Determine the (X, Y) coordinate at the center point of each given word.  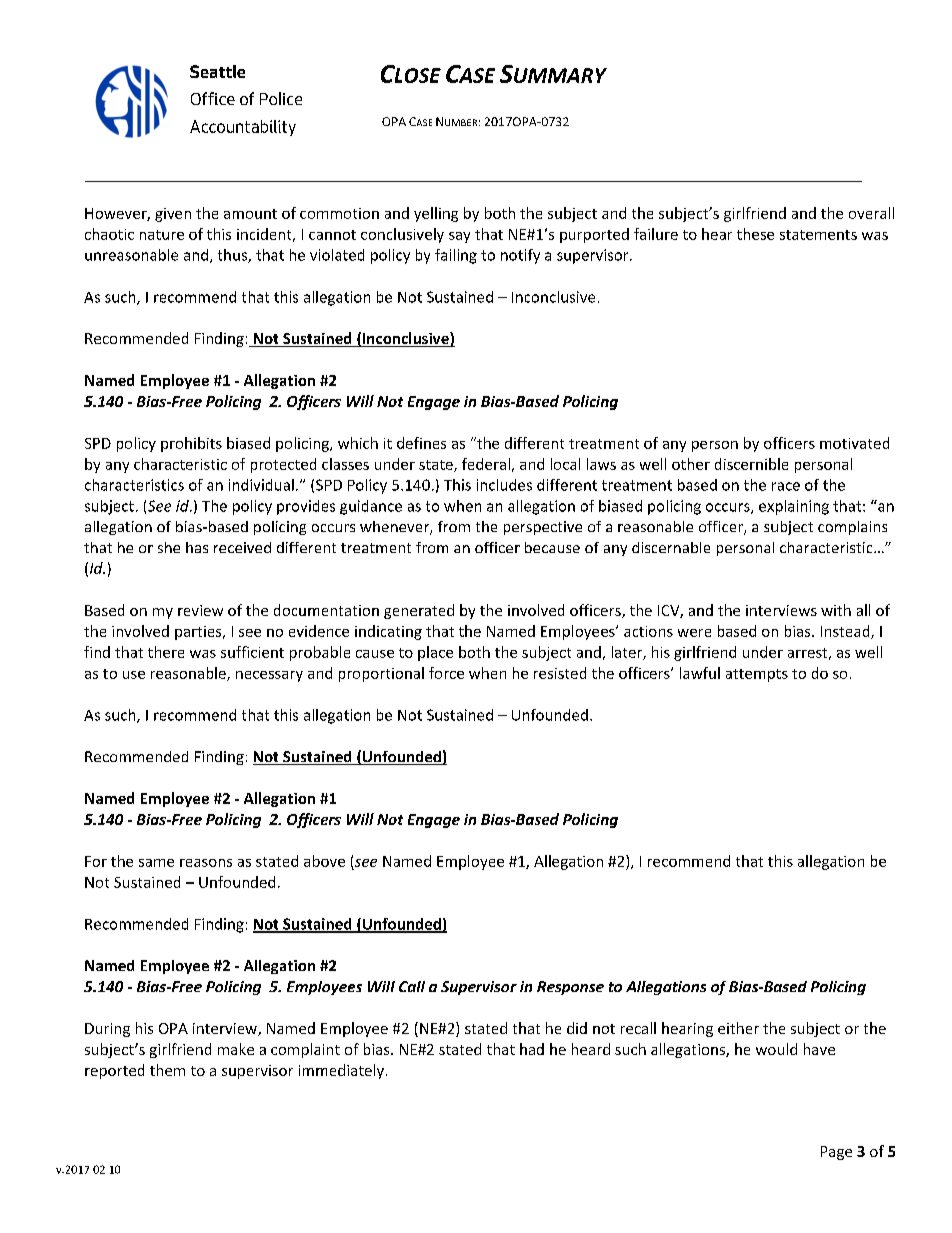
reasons (206, 863)
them (167, 1070)
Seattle (217, 71)
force (446, 673)
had (532, 1049)
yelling (436, 214)
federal (486, 464)
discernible (751, 464)
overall (871, 213)
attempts (757, 675)
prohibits (191, 444)
